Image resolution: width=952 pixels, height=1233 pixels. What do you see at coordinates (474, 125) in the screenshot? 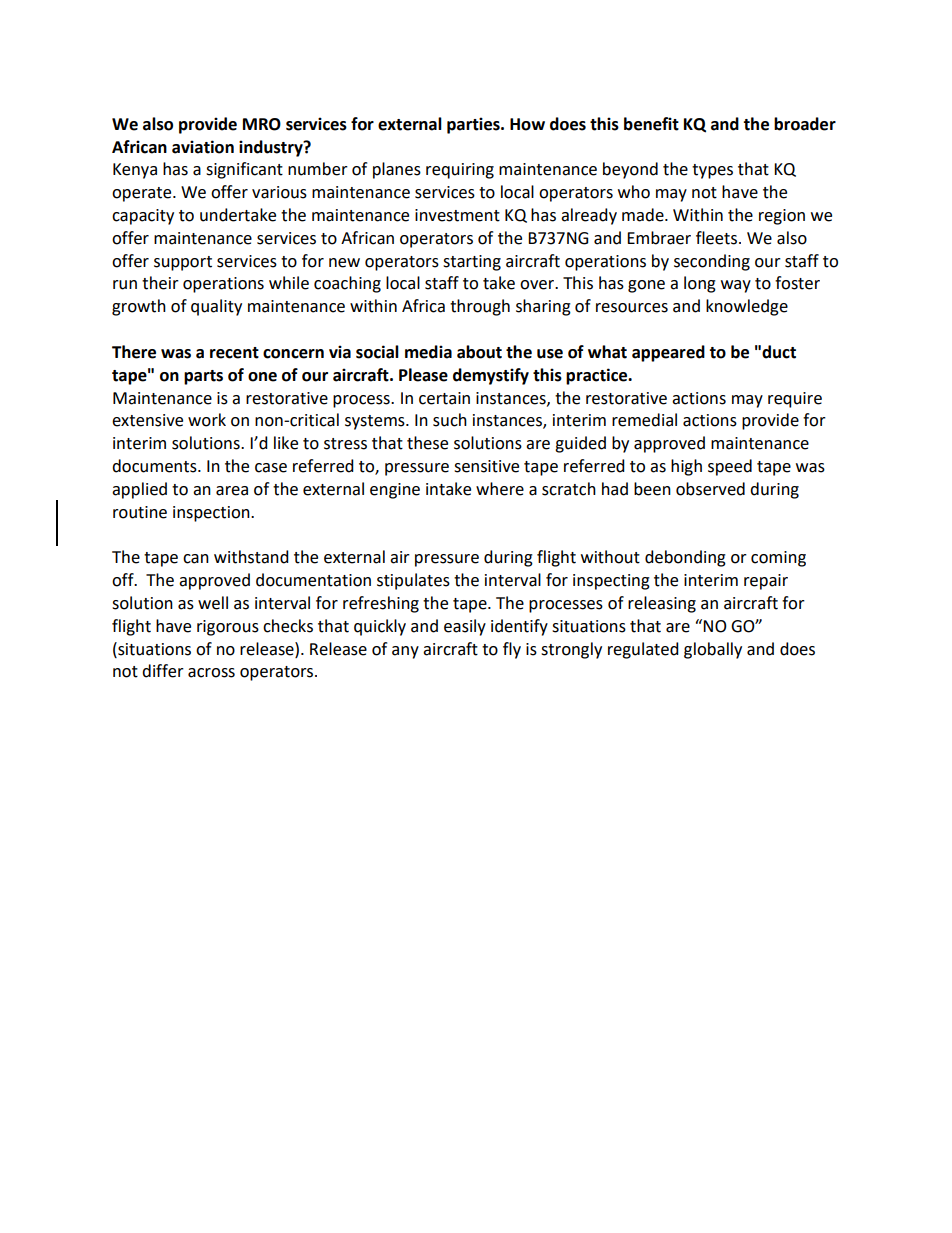
I see `parties` at bounding box center [474, 125].
